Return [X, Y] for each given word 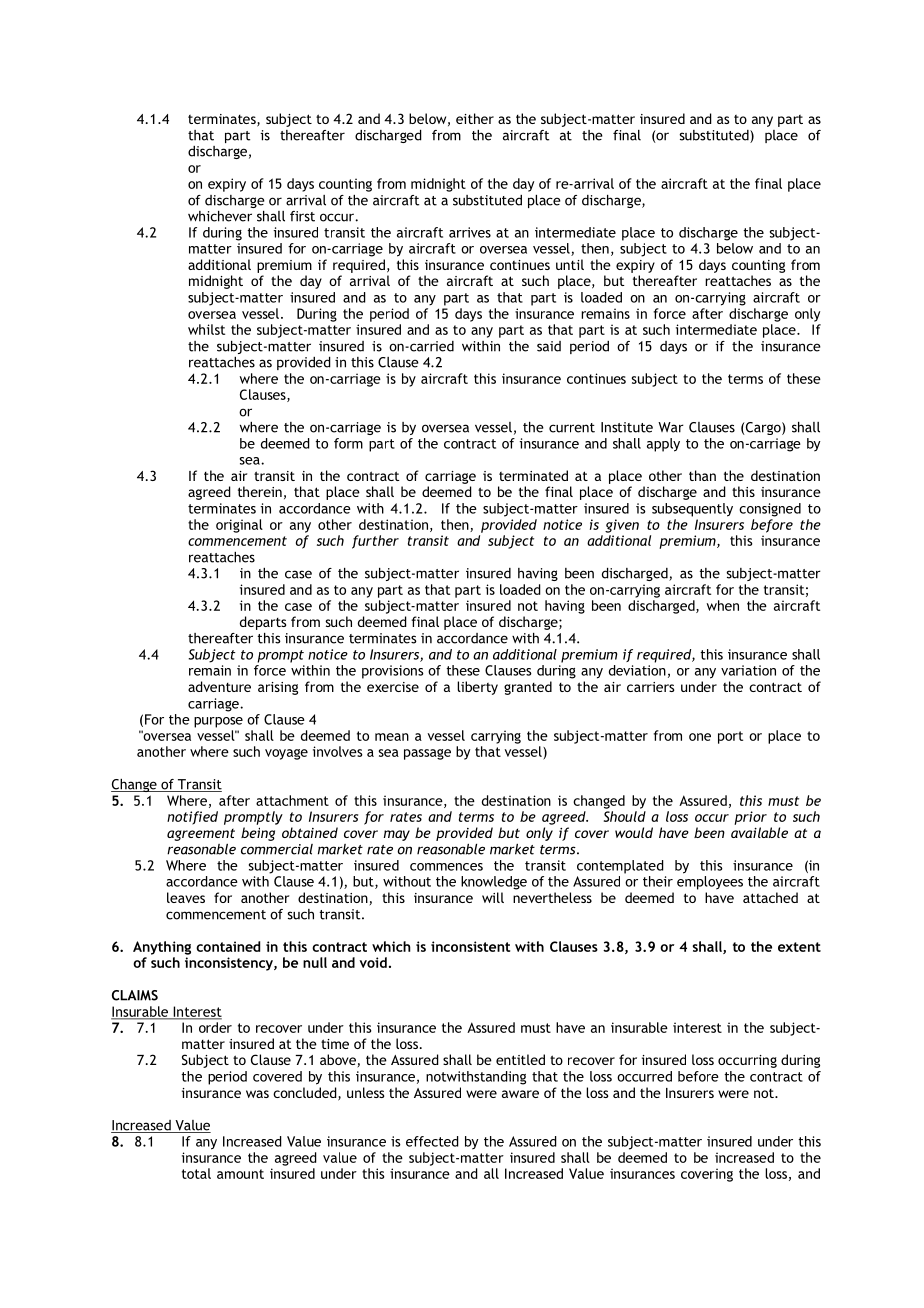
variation [748, 670]
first [302, 216]
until [570, 264]
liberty [477, 688]
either [475, 118]
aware [520, 1094]
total [196, 1173]
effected [432, 1141]
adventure [219, 686]
